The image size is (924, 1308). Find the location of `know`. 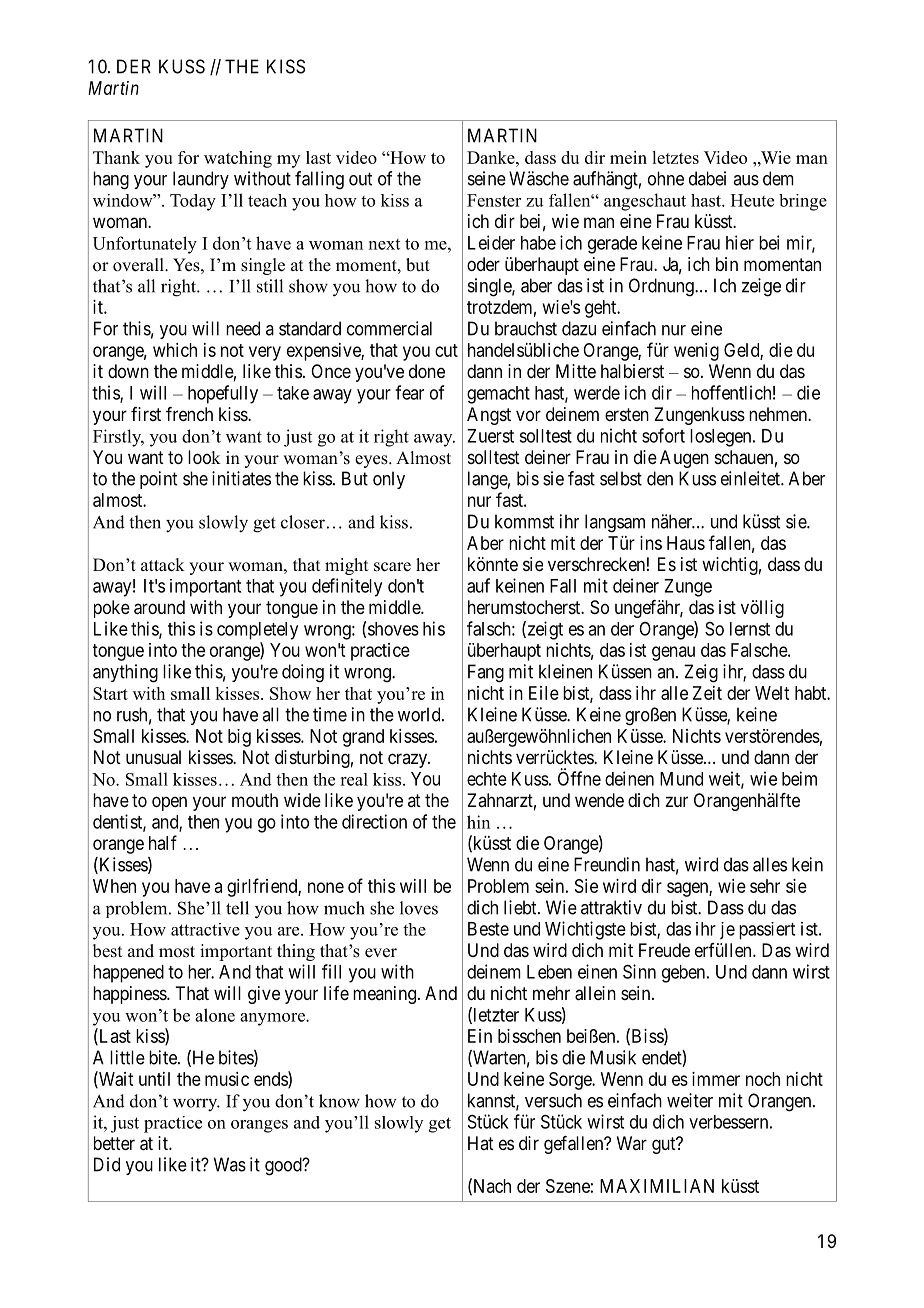

know is located at coordinates (339, 1101).
